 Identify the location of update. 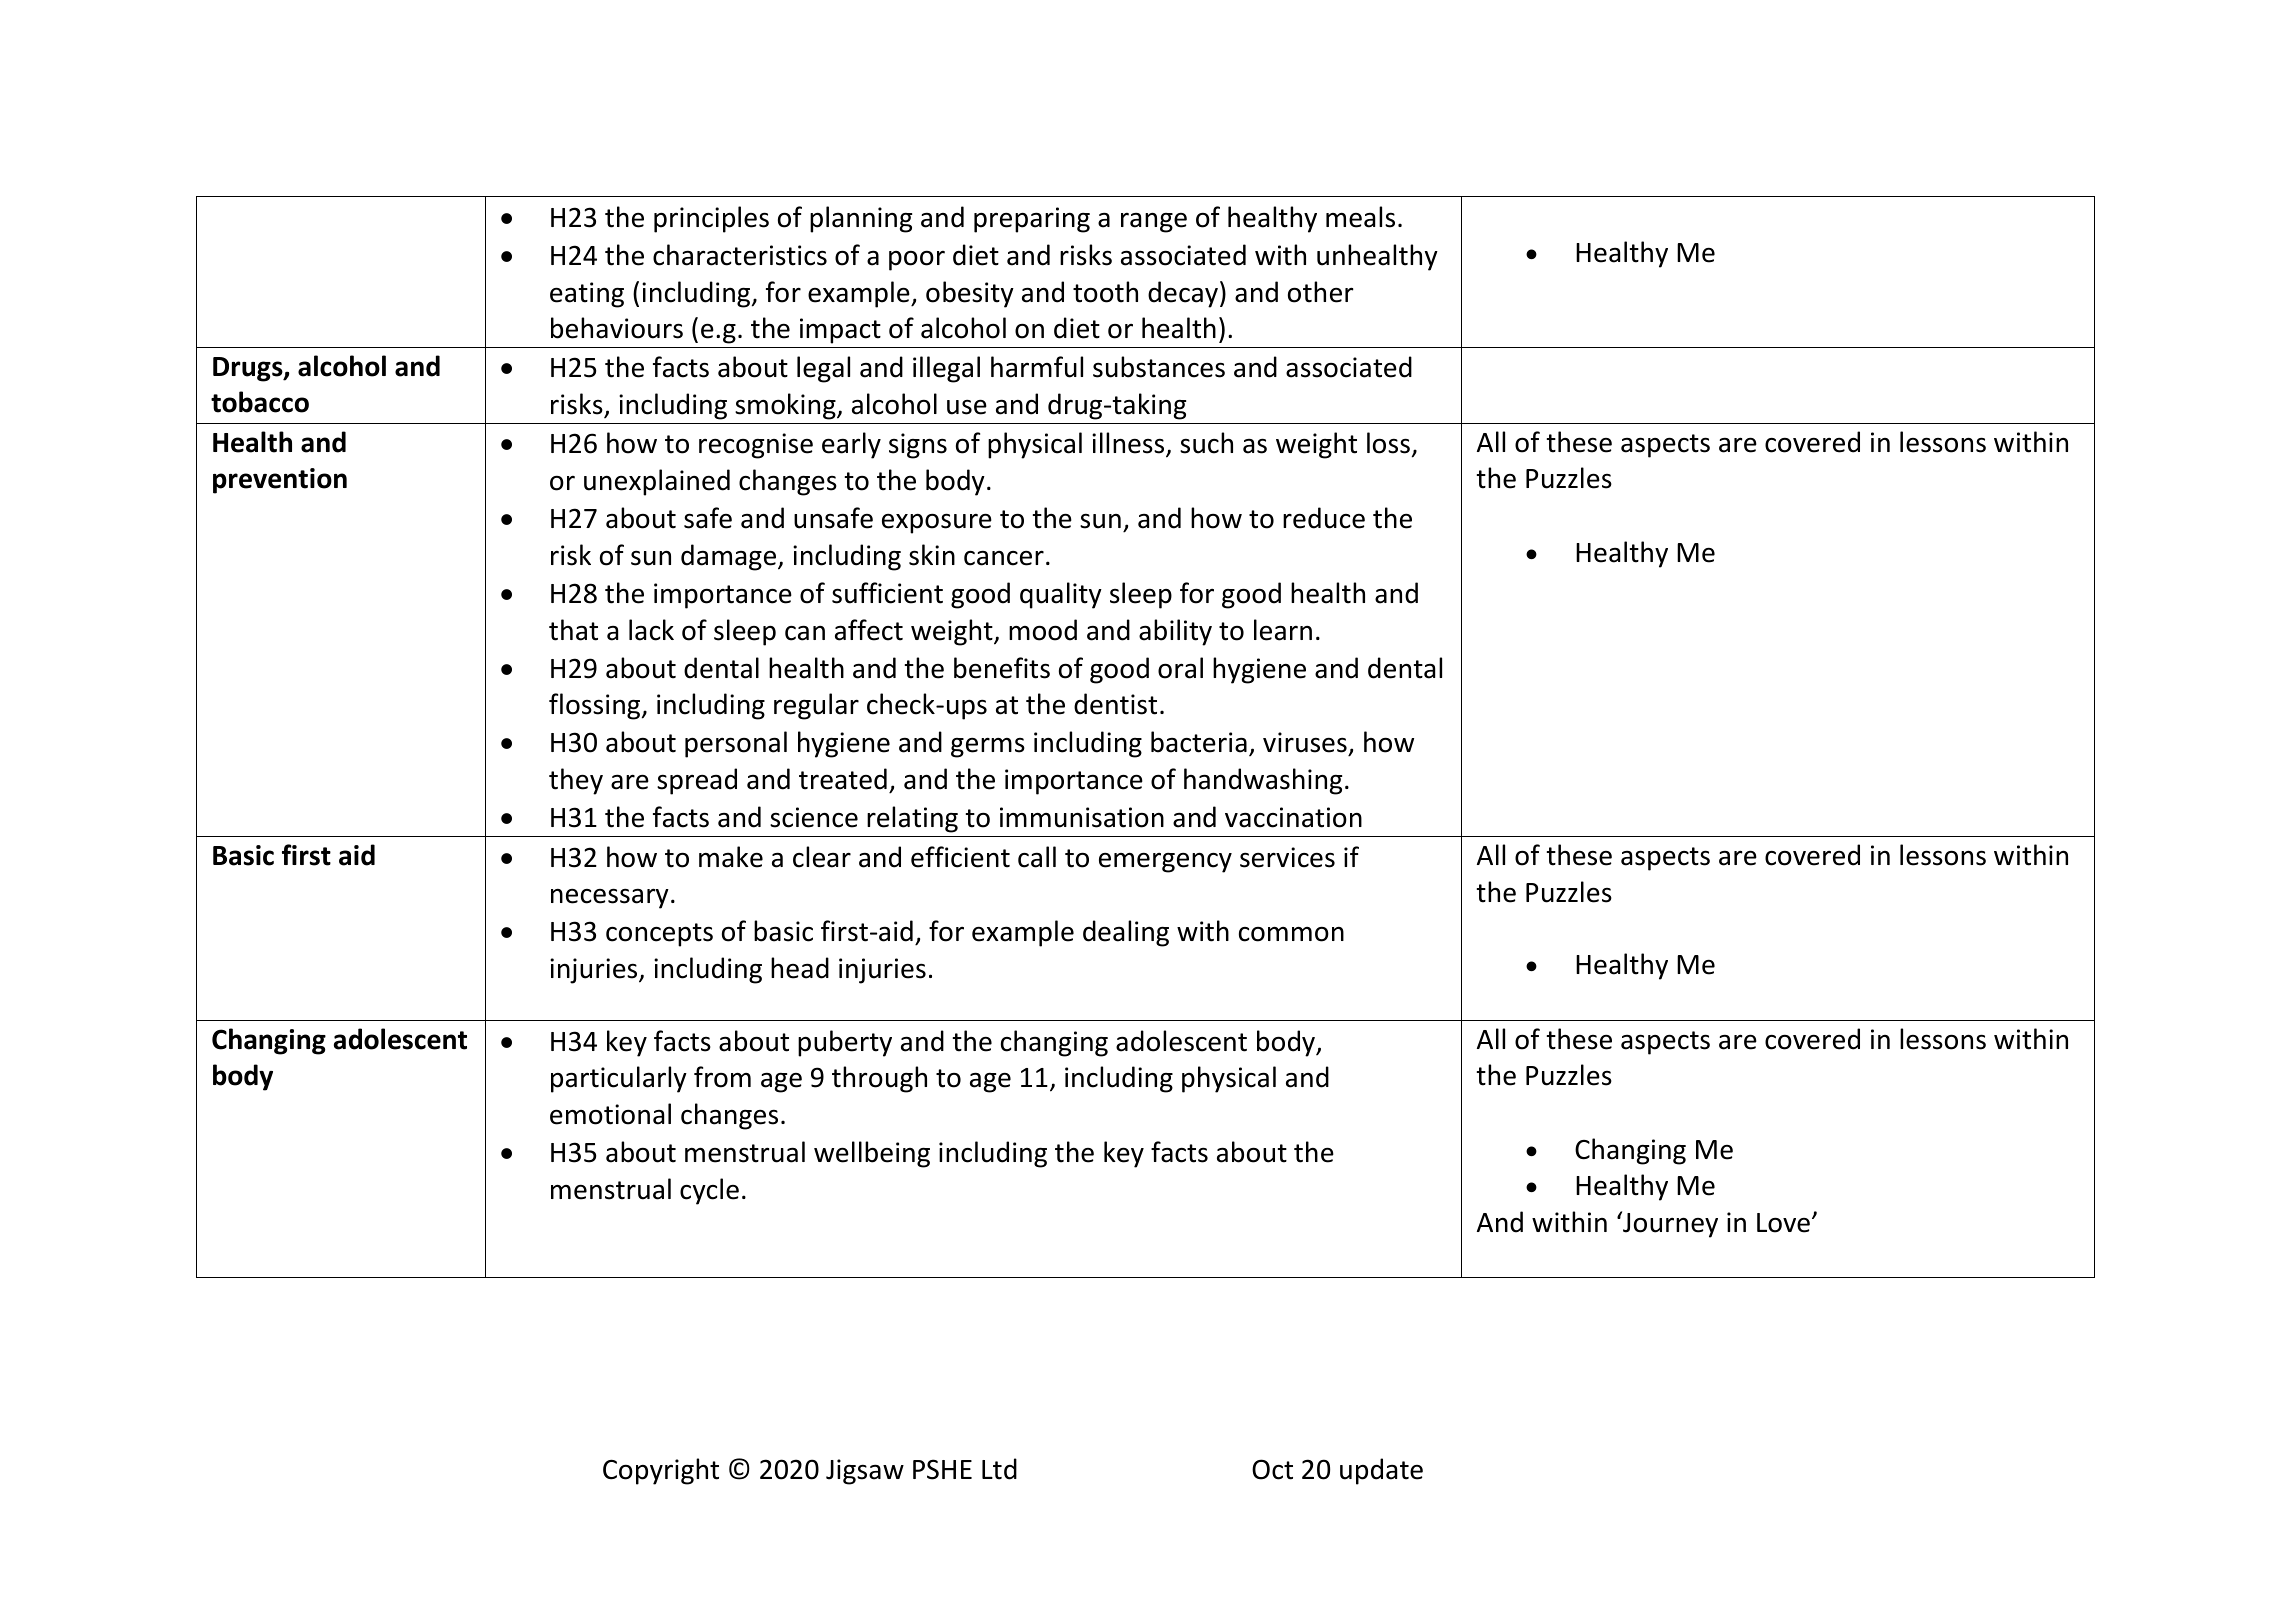
(1381, 1471).
